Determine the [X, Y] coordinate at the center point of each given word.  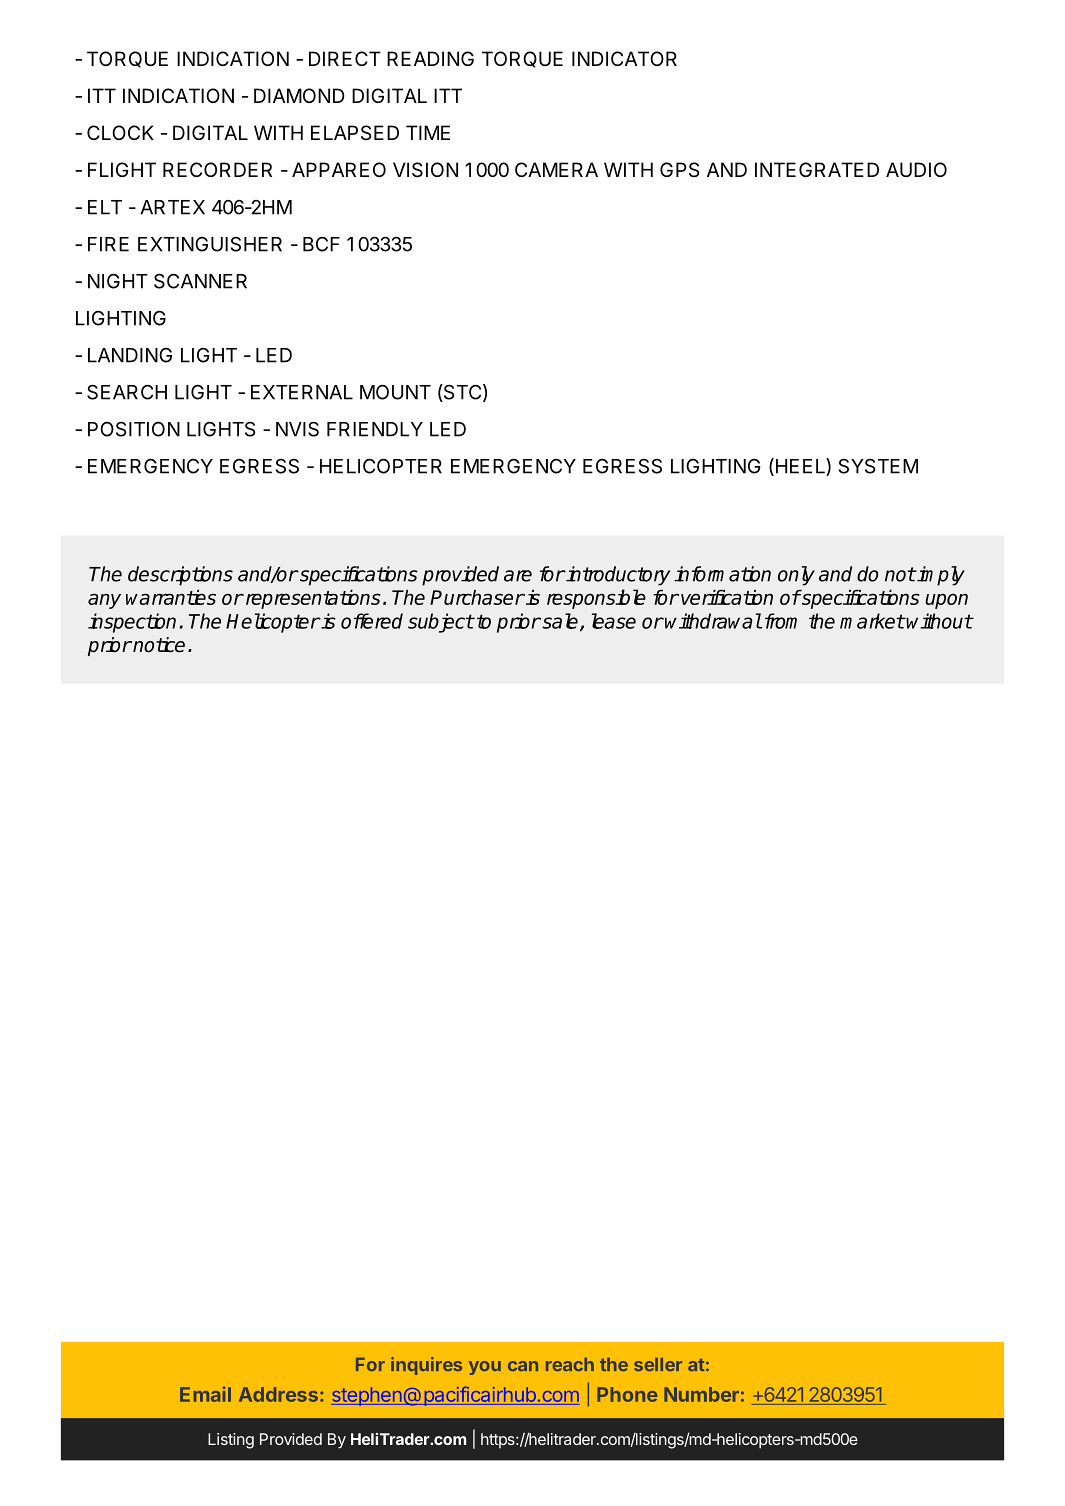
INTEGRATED [817, 169]
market [872, 621]
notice [158, 645]
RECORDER [217, 169]
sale [560, 622]
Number [701, 1394]
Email [205, 1394]
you [485, 1368]
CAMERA [556, 169]
